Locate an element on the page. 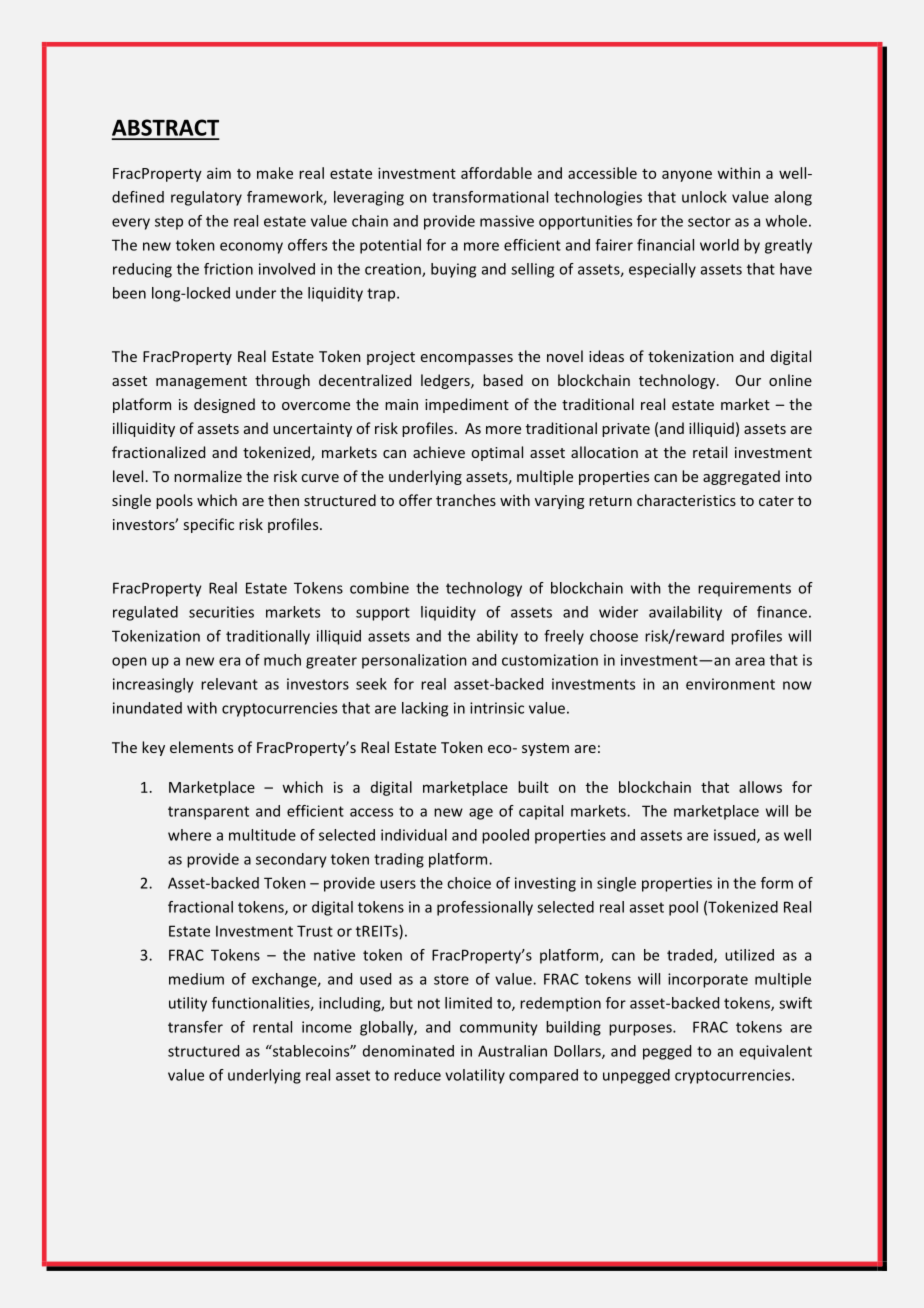 This image has height=1308, width=924. aim is located at coordinates (219, 173).
